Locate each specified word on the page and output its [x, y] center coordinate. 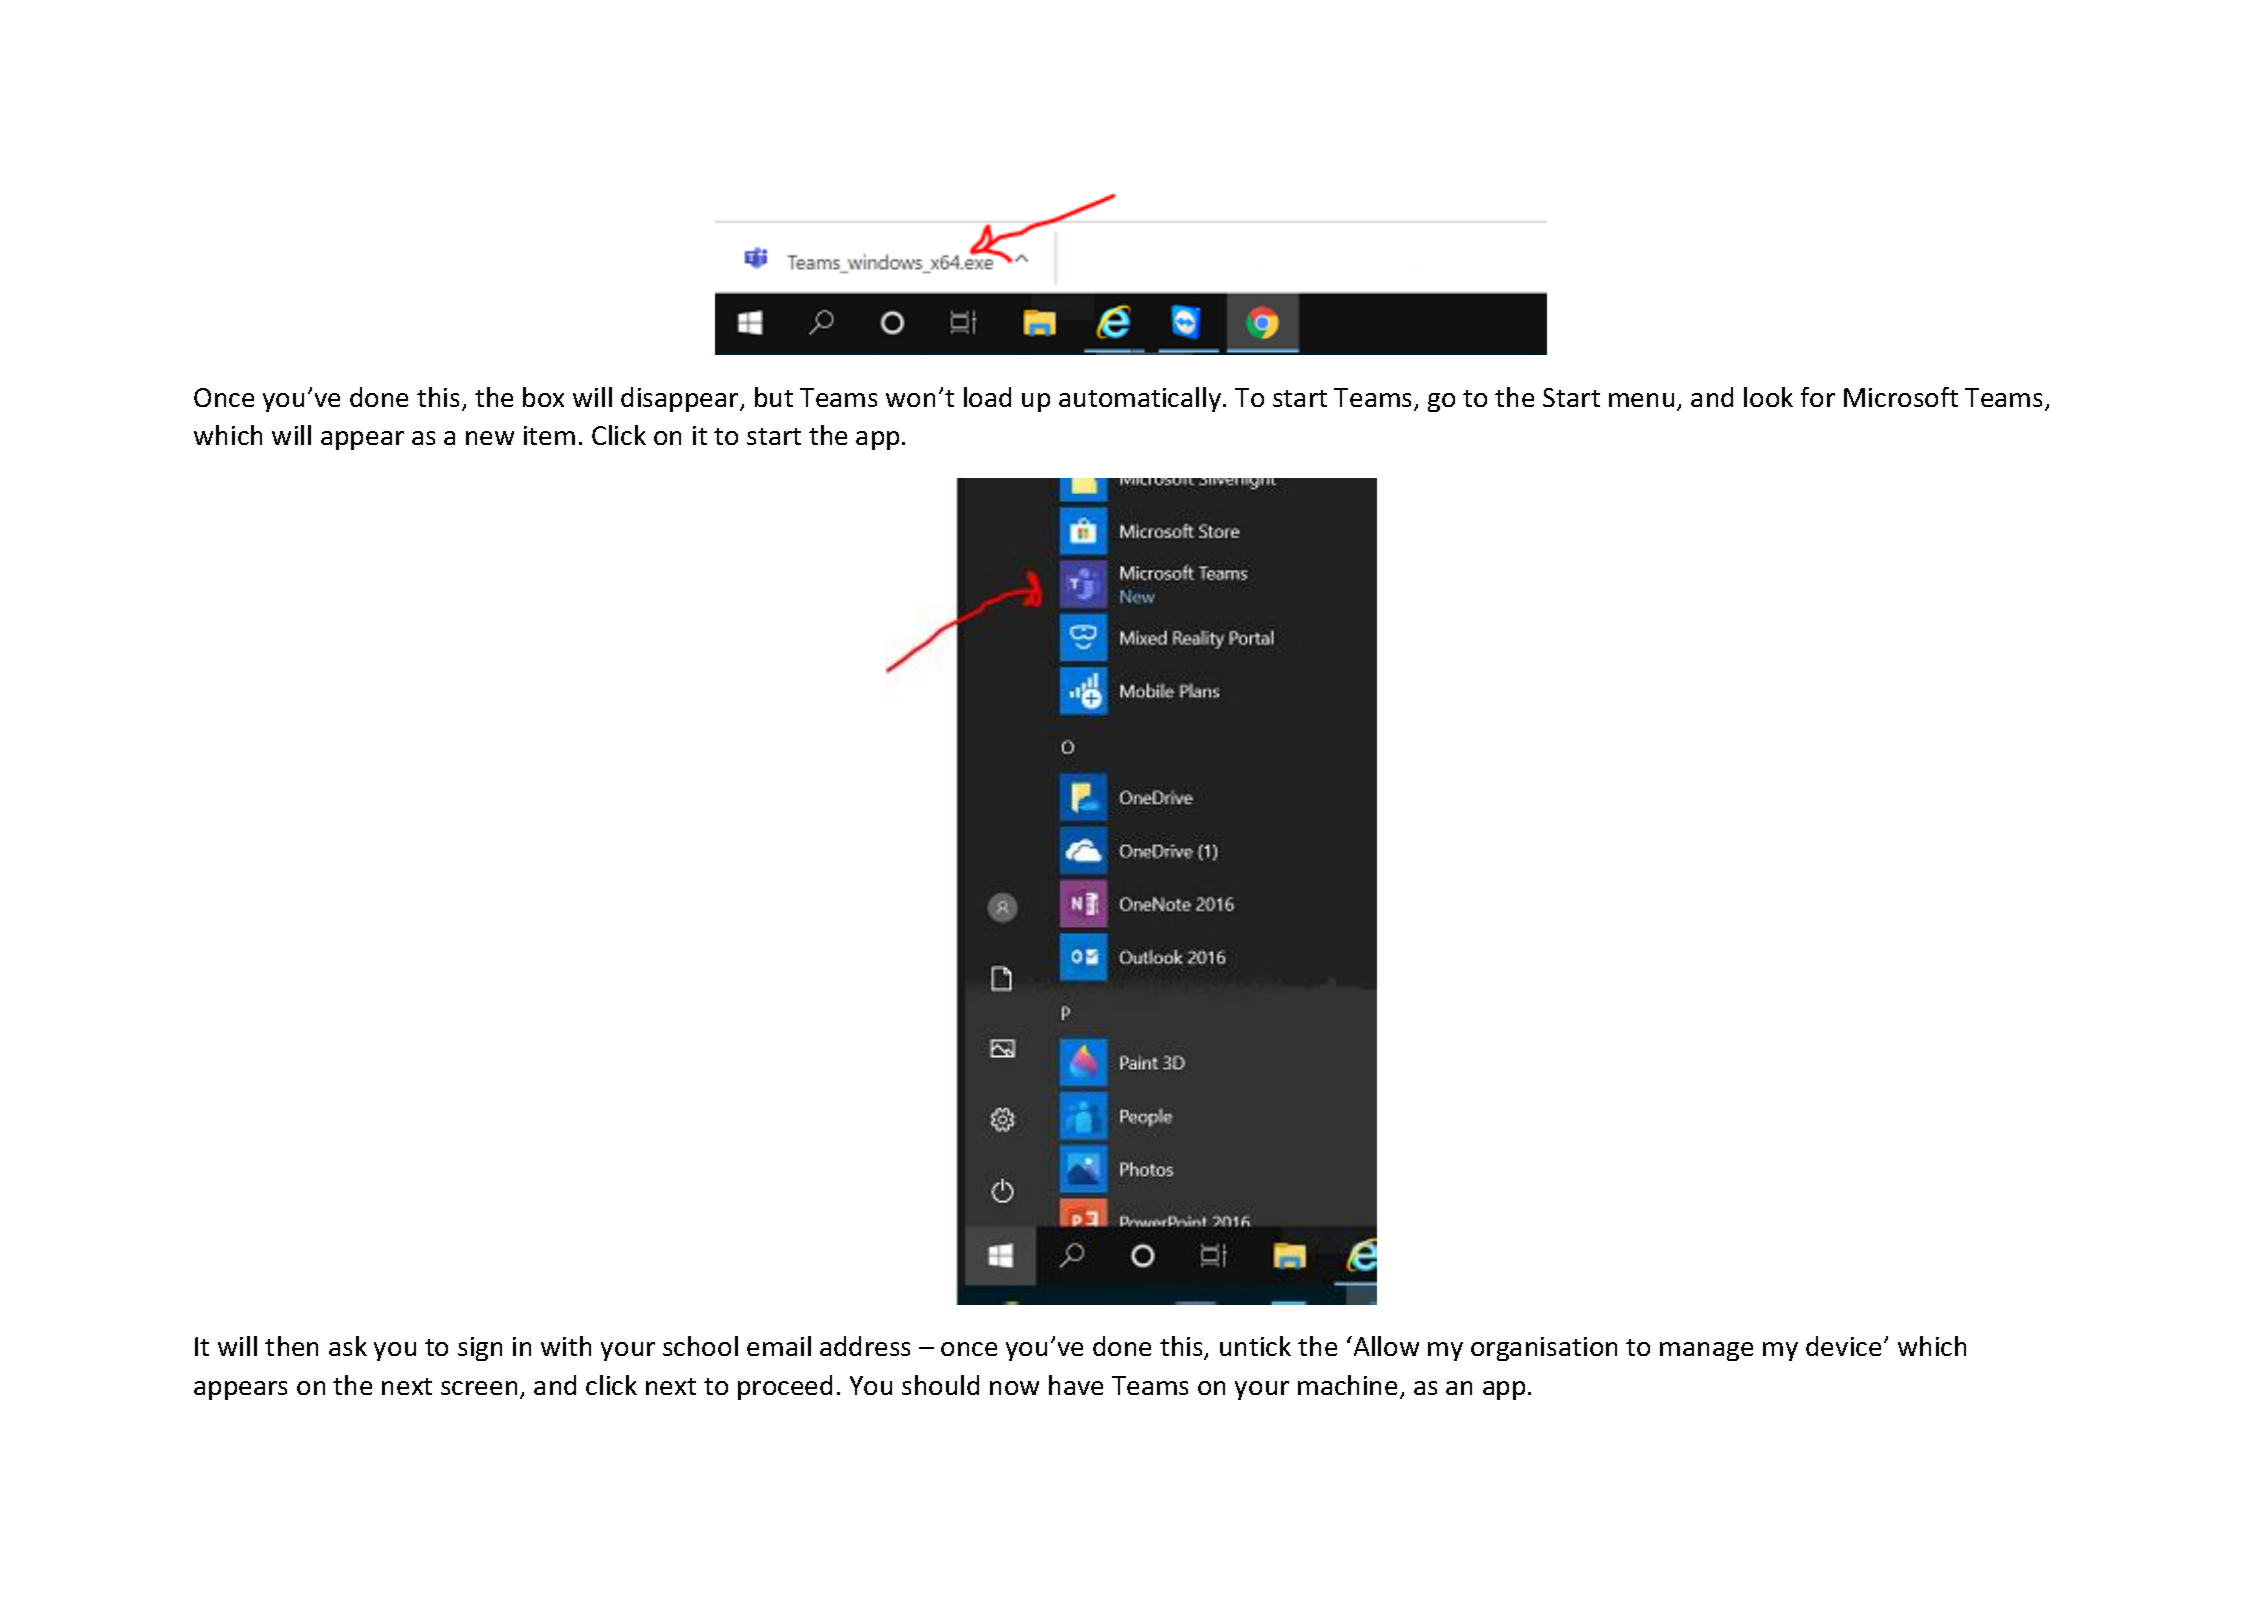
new [490, 438]
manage [1706, 1351]
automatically [1141, 399]
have [1076, 1385]
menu [1641, 400]
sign [480, 1349]
